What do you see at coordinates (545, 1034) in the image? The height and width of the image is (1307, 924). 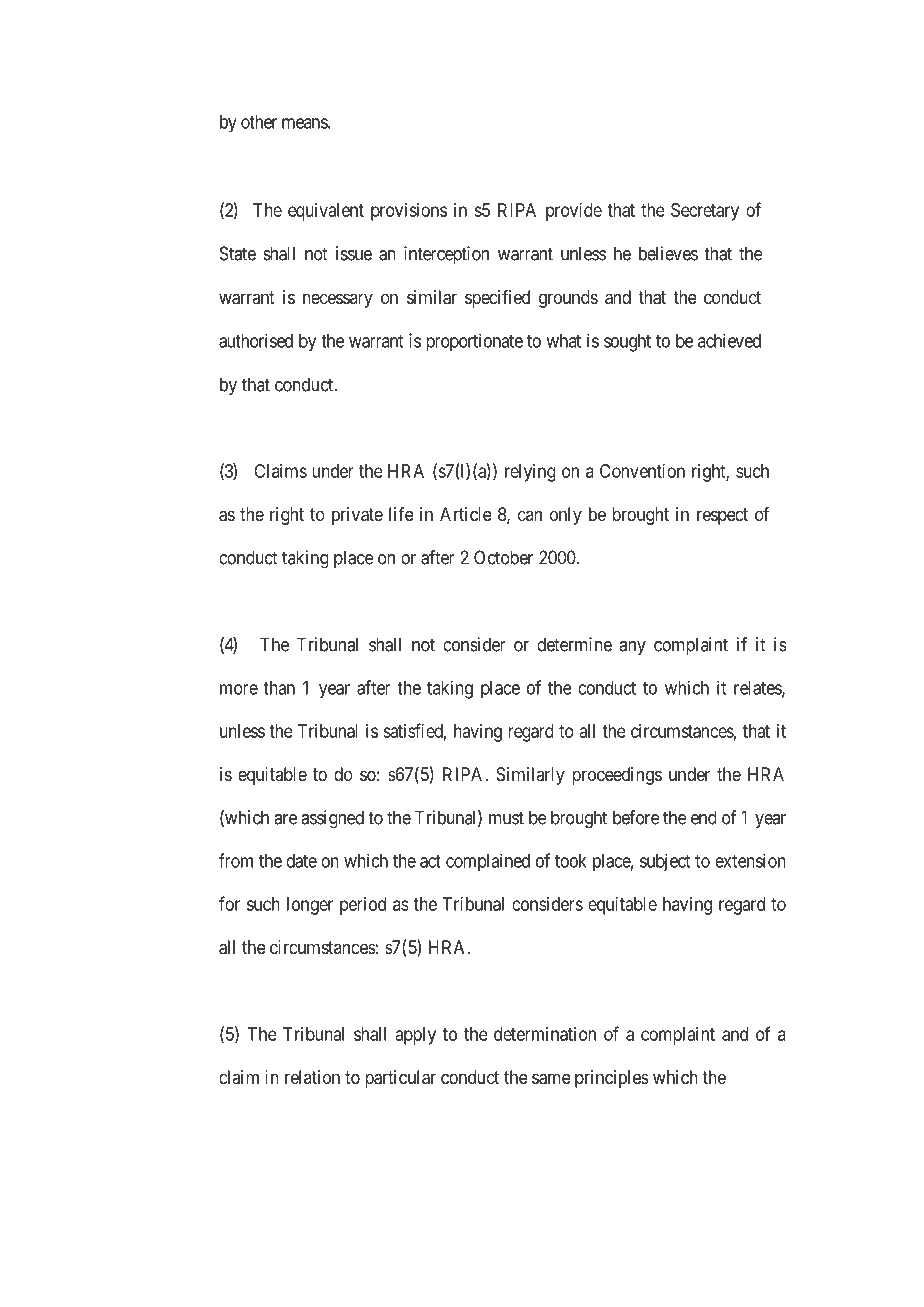 I see `determination` at bounding box center [545, 1034].
